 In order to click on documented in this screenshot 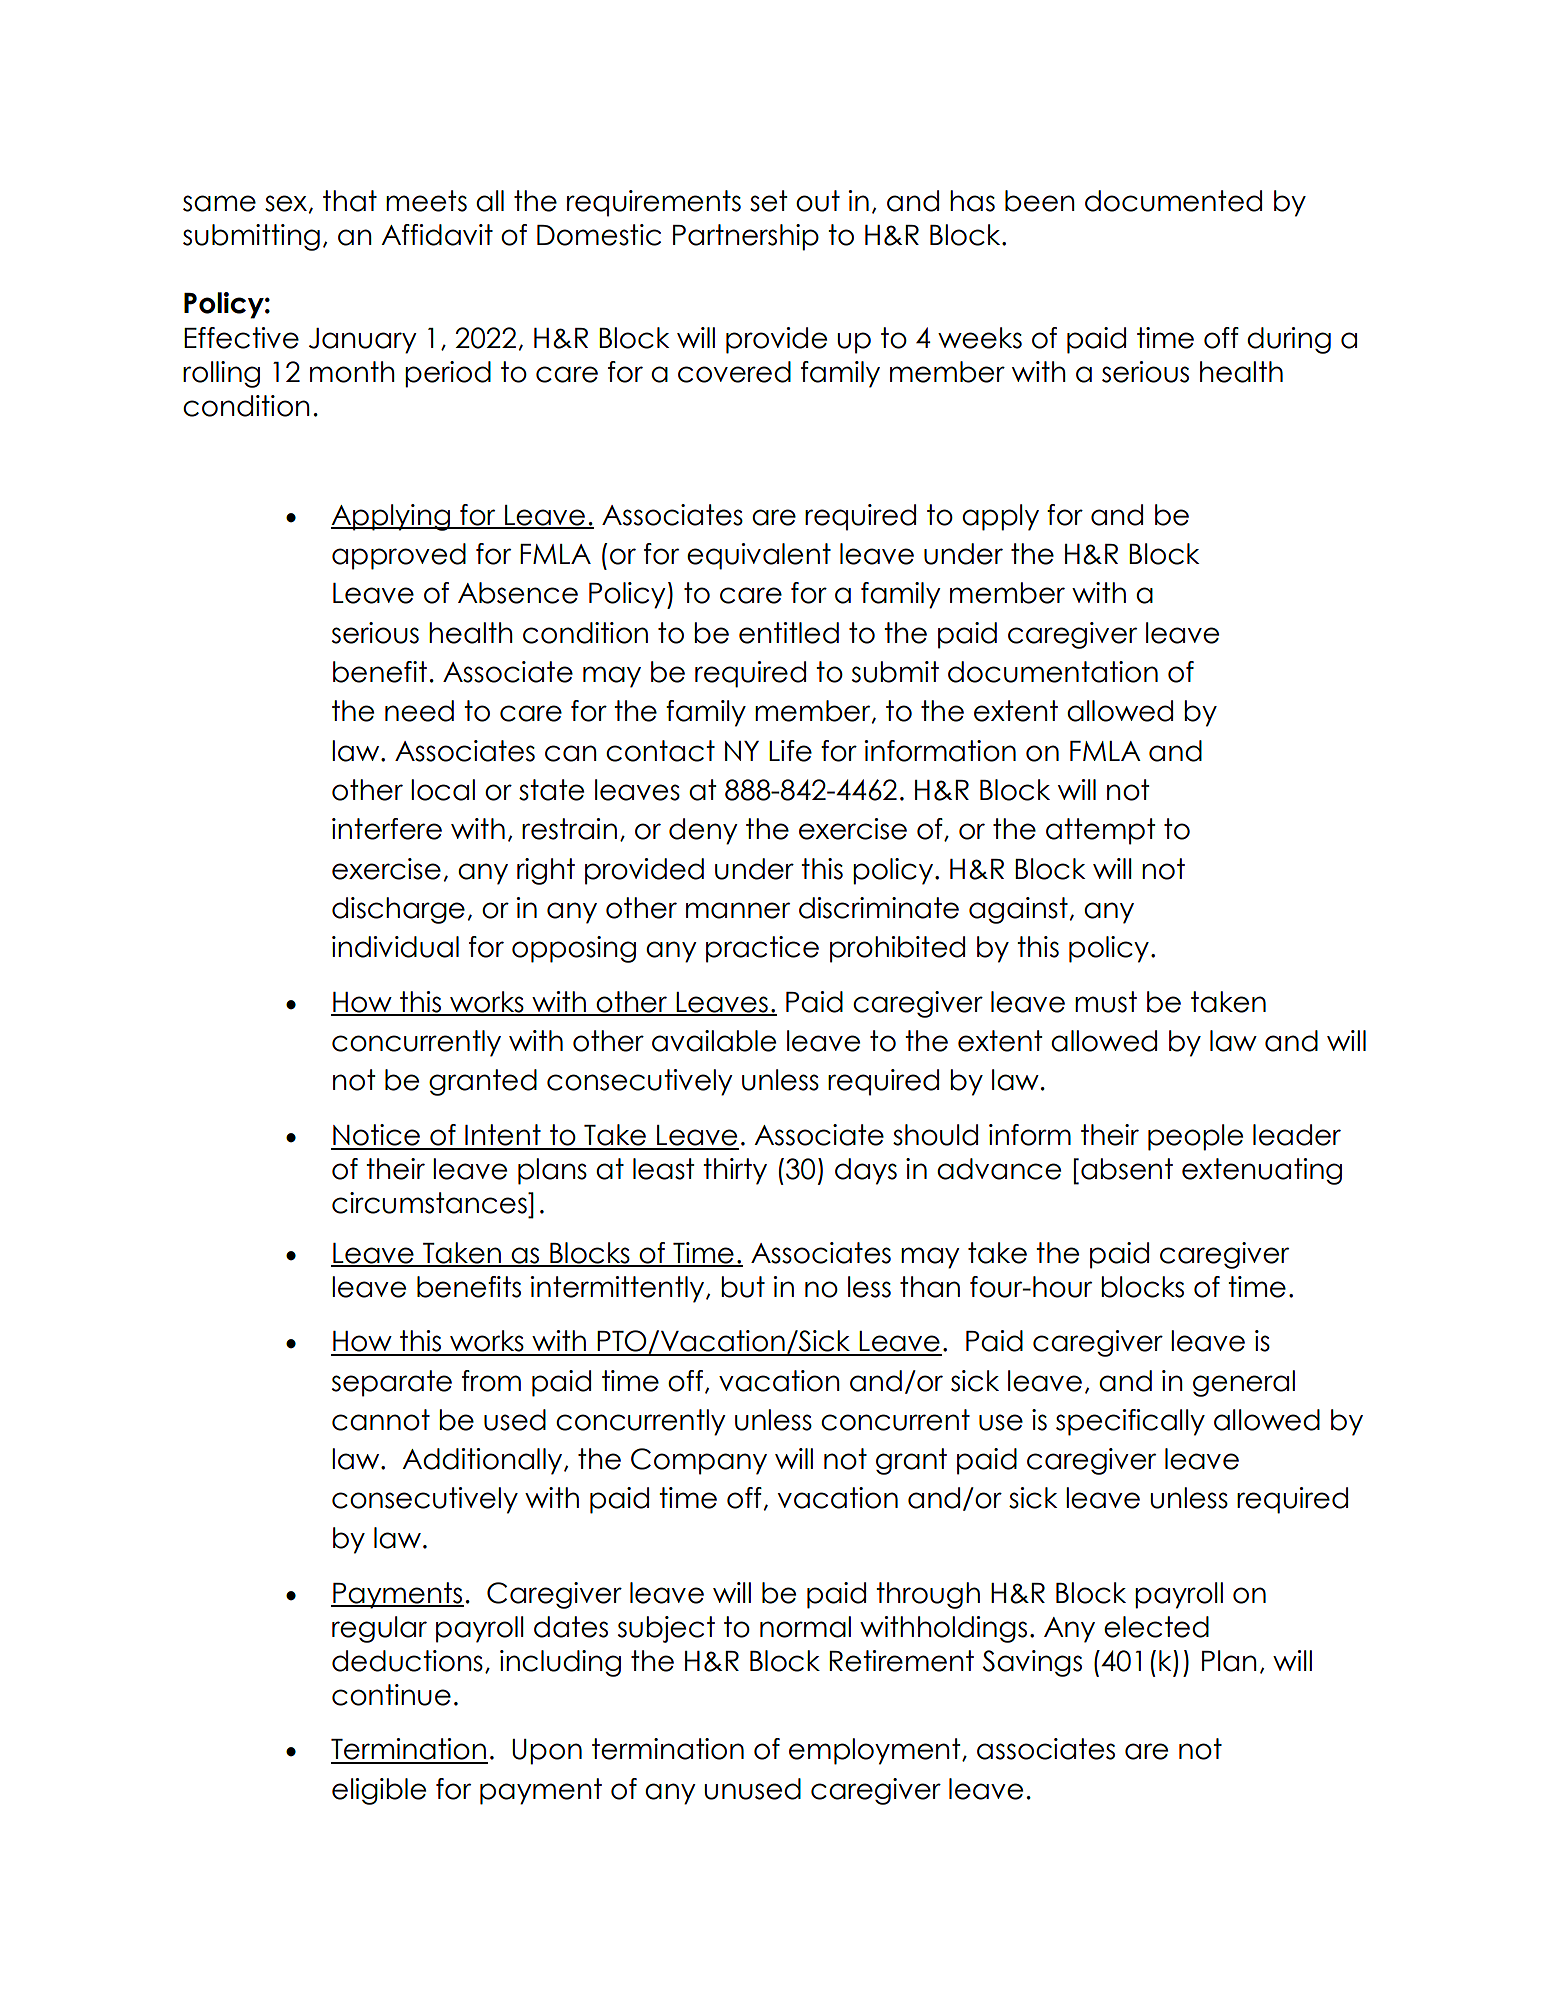, I will do `click(1173, 201)`.
